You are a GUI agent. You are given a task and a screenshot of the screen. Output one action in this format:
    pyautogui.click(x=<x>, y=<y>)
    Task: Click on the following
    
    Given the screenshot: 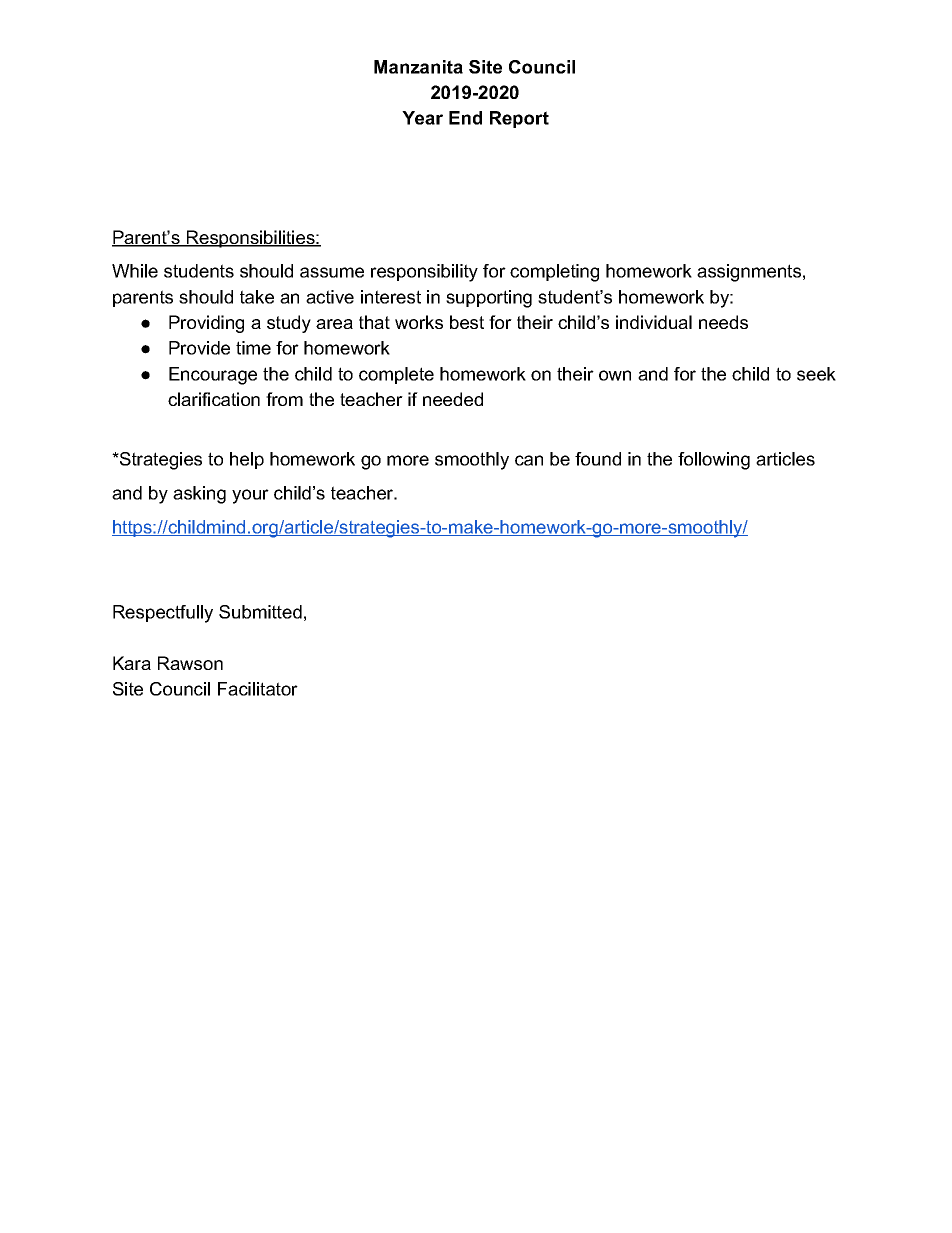 What is the action you would take?
    pyautogui.click(x=714, y=461)
